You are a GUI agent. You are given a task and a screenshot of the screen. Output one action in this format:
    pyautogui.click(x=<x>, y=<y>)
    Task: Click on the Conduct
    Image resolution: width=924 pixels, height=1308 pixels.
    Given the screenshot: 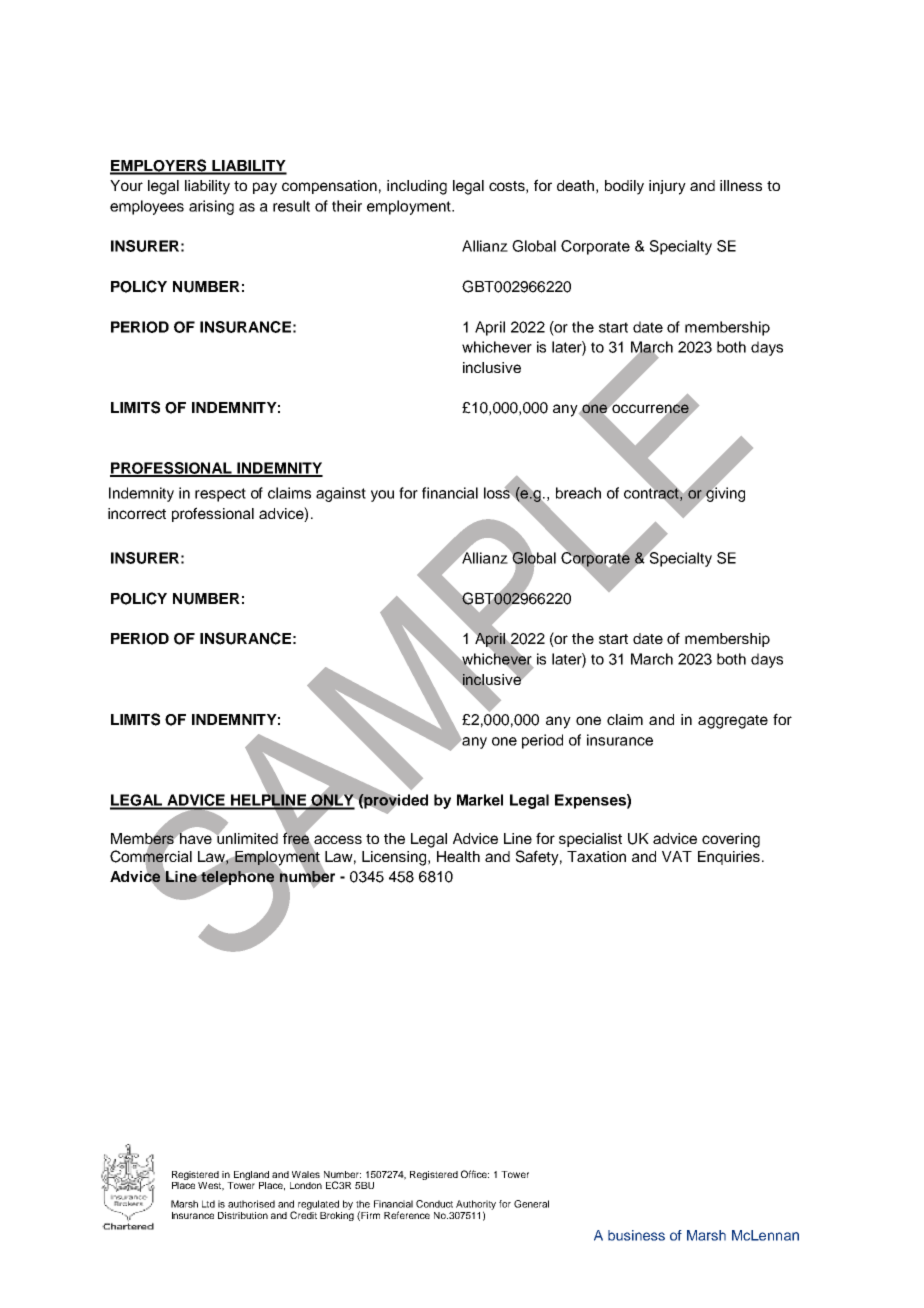 What is the action you would take?
    pyautogui.click(x=434, y=1204)
